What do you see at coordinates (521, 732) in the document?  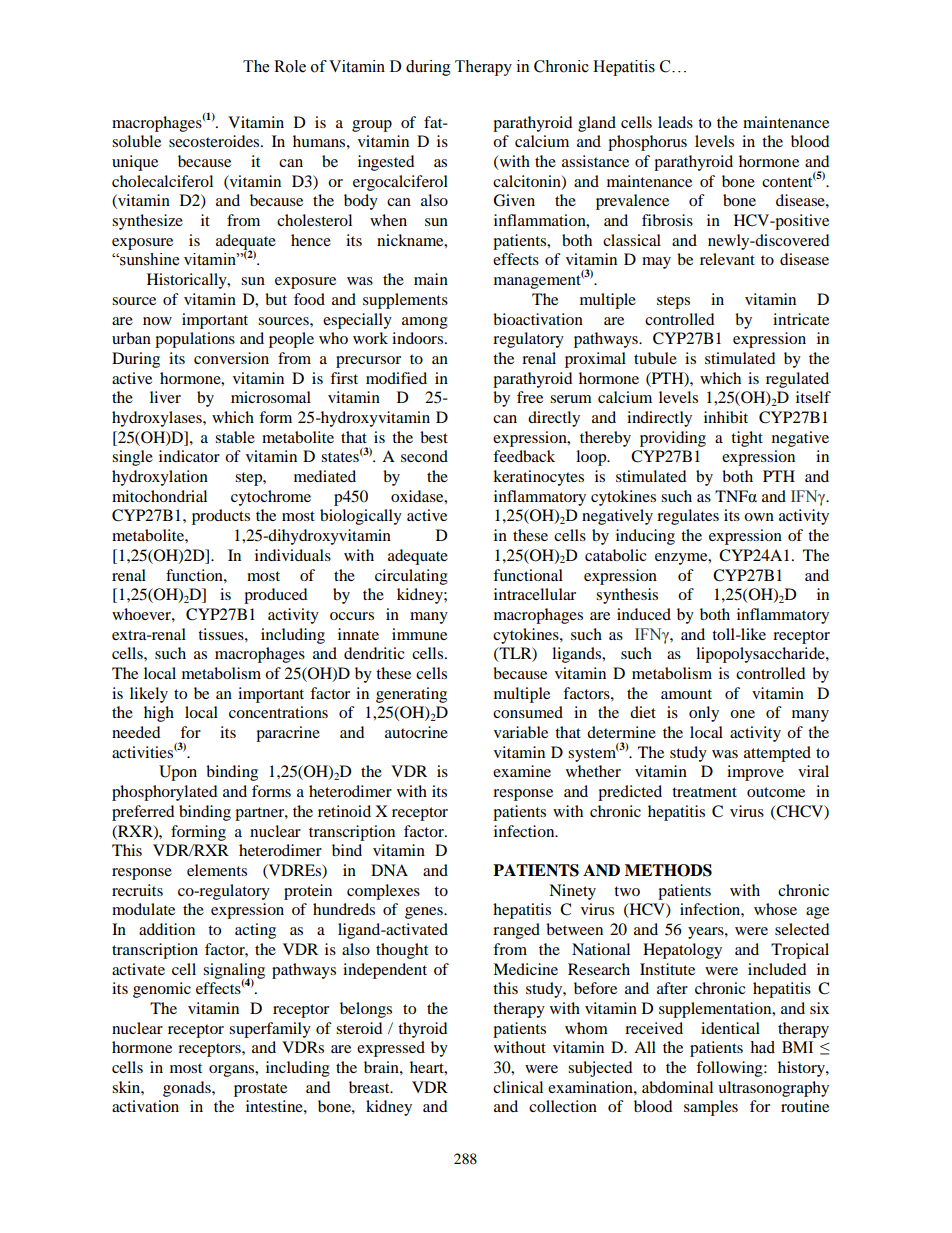 I see `variable` at bounding box center [521, 732].
